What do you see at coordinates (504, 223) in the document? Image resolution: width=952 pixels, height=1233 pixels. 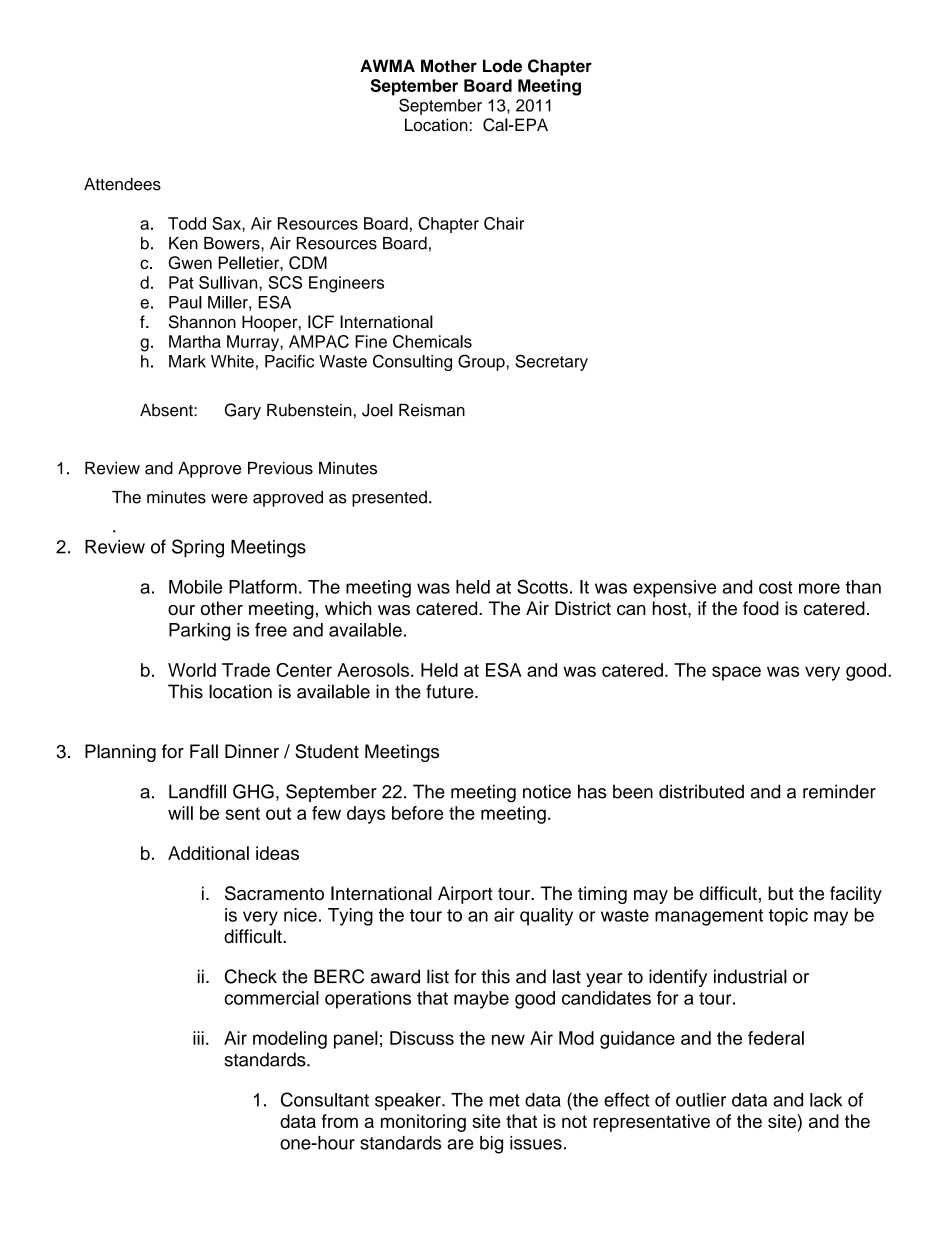 I see `Chair` at bounding box center [504, 223].
